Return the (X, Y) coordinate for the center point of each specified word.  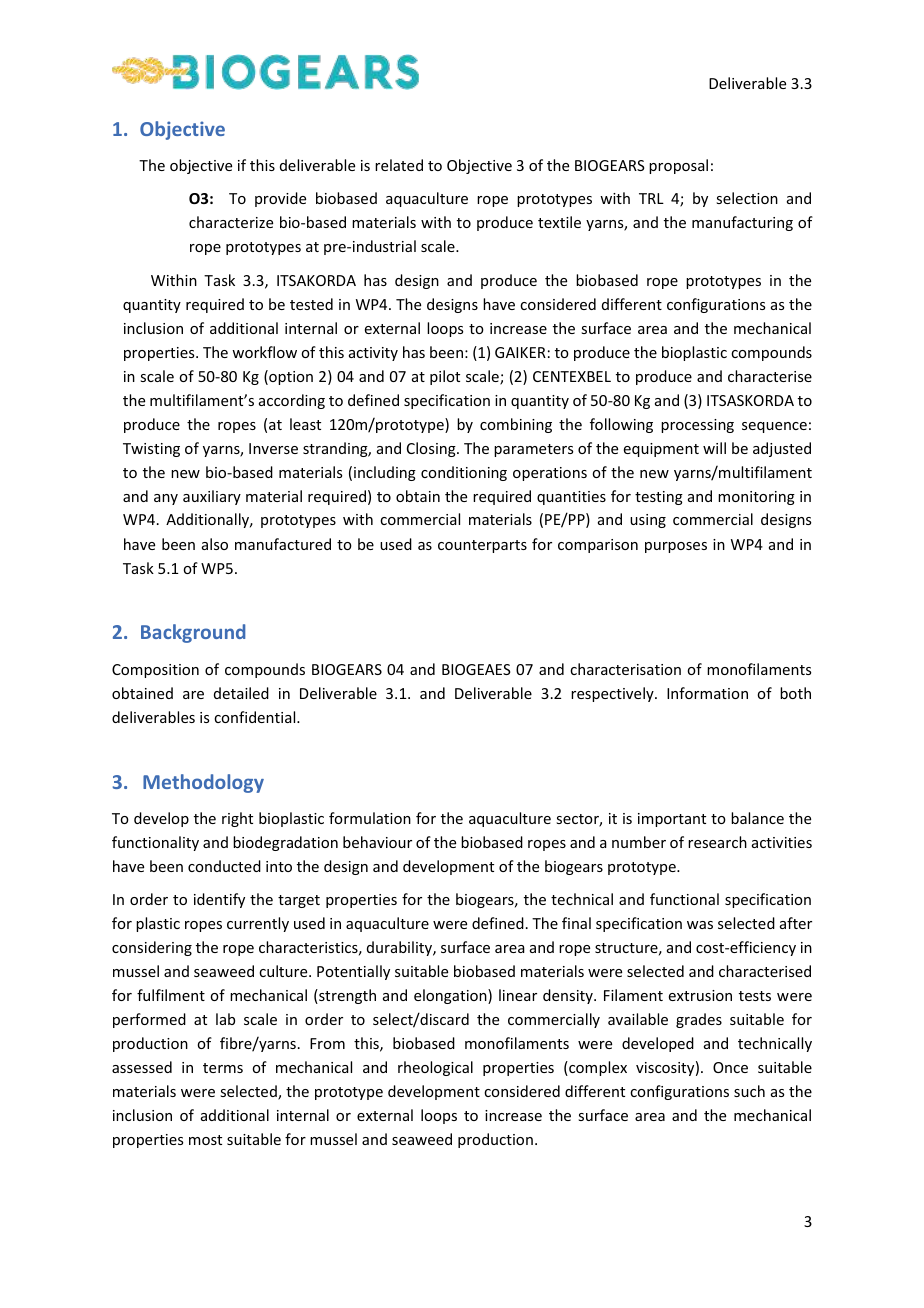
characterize (231, 222)
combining (516, 425)
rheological (435, 1068)
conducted (224, 866)
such (749, 1091)
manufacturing (742, 223)
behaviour (377, 842)
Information (707, 693)
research (717, 842)
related (399, 165)
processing (697, 426)
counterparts (482, 546)
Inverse (273, 448)
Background (193, 633)
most (205, 1140)
